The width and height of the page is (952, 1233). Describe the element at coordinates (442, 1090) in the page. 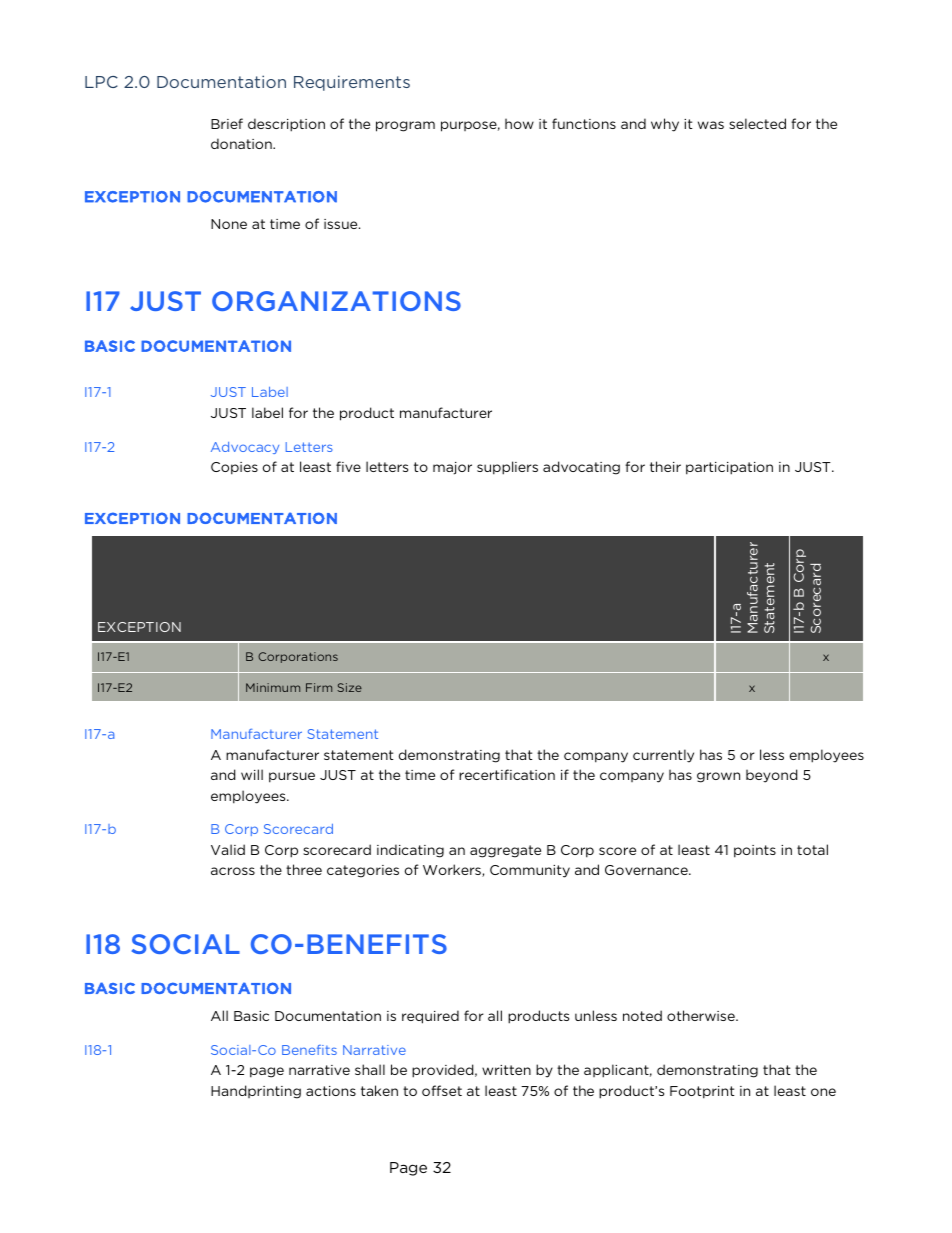

I see `offset` at that location.
